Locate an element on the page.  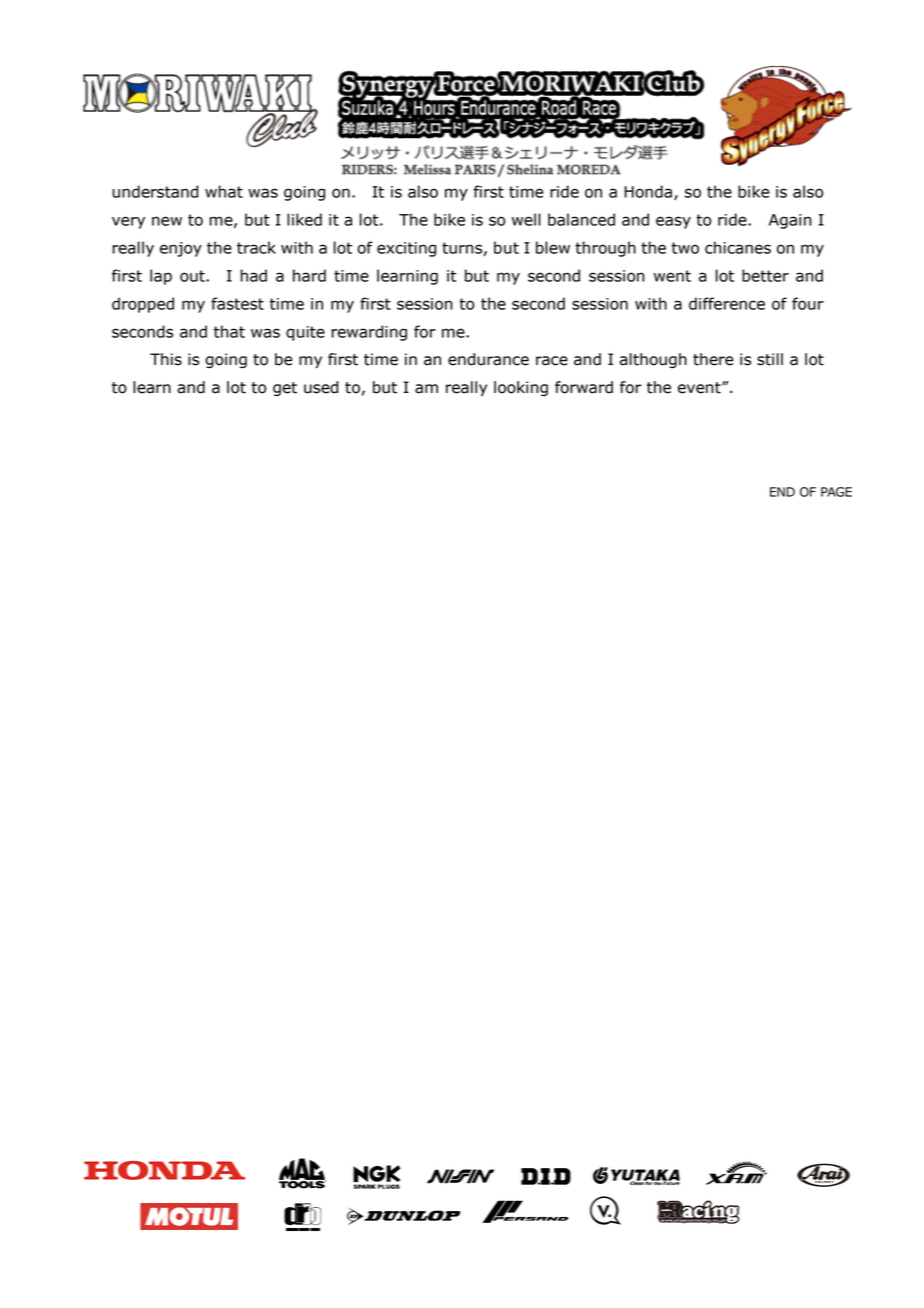
difference is located at coordinates (727, 303).
